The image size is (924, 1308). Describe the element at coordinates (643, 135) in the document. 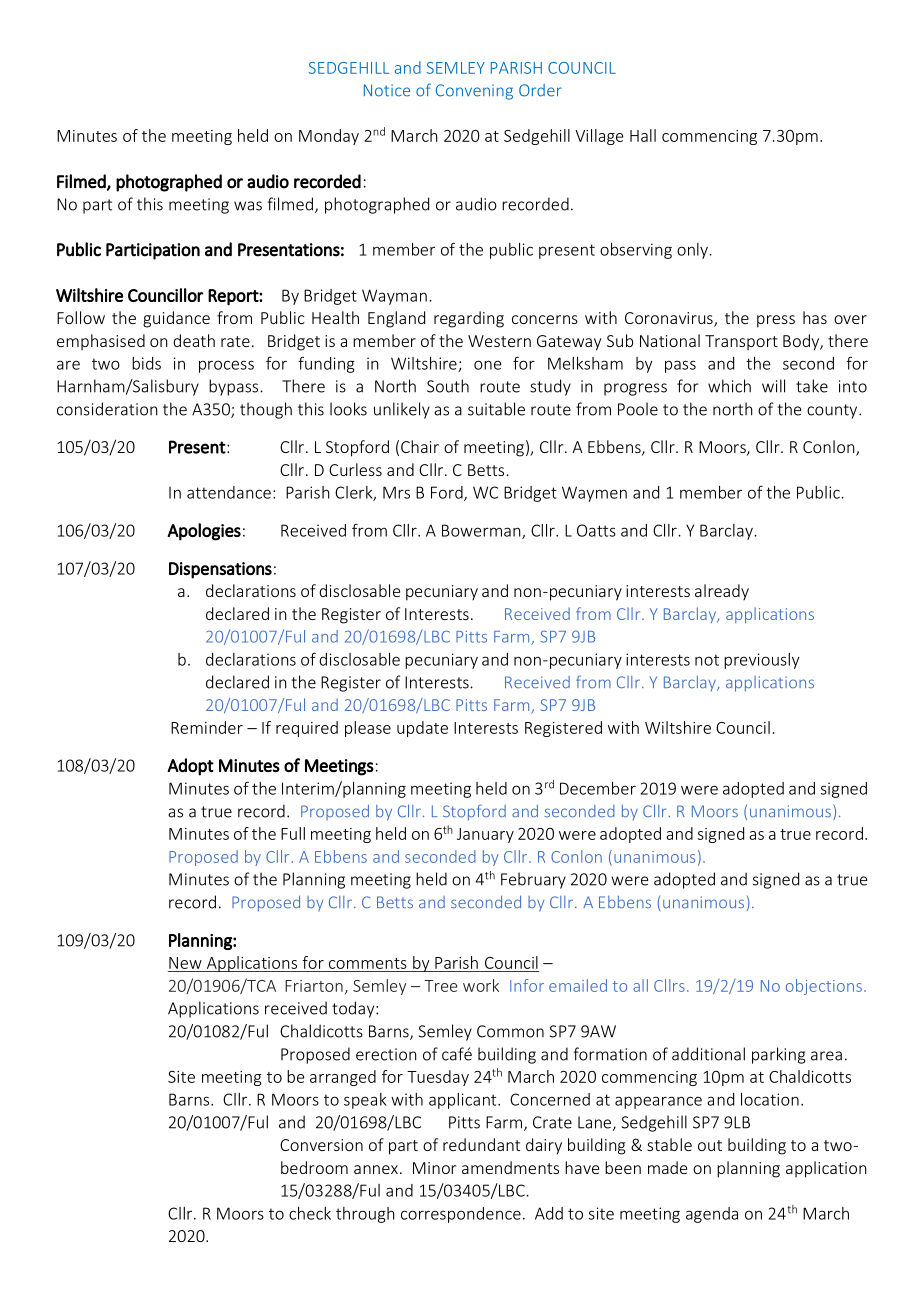

I see `Hall` at that location.
